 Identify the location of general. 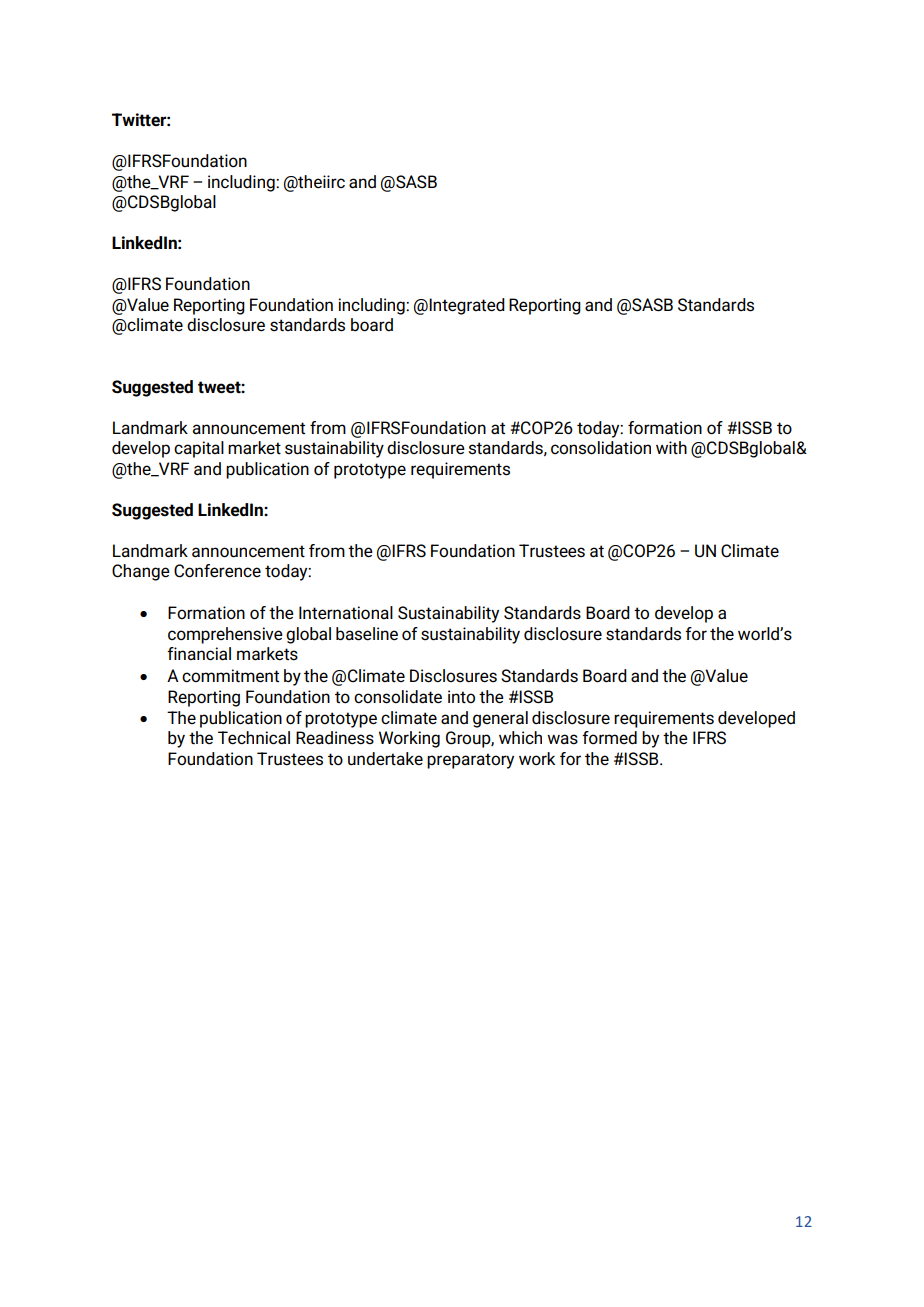
(500, 719).
